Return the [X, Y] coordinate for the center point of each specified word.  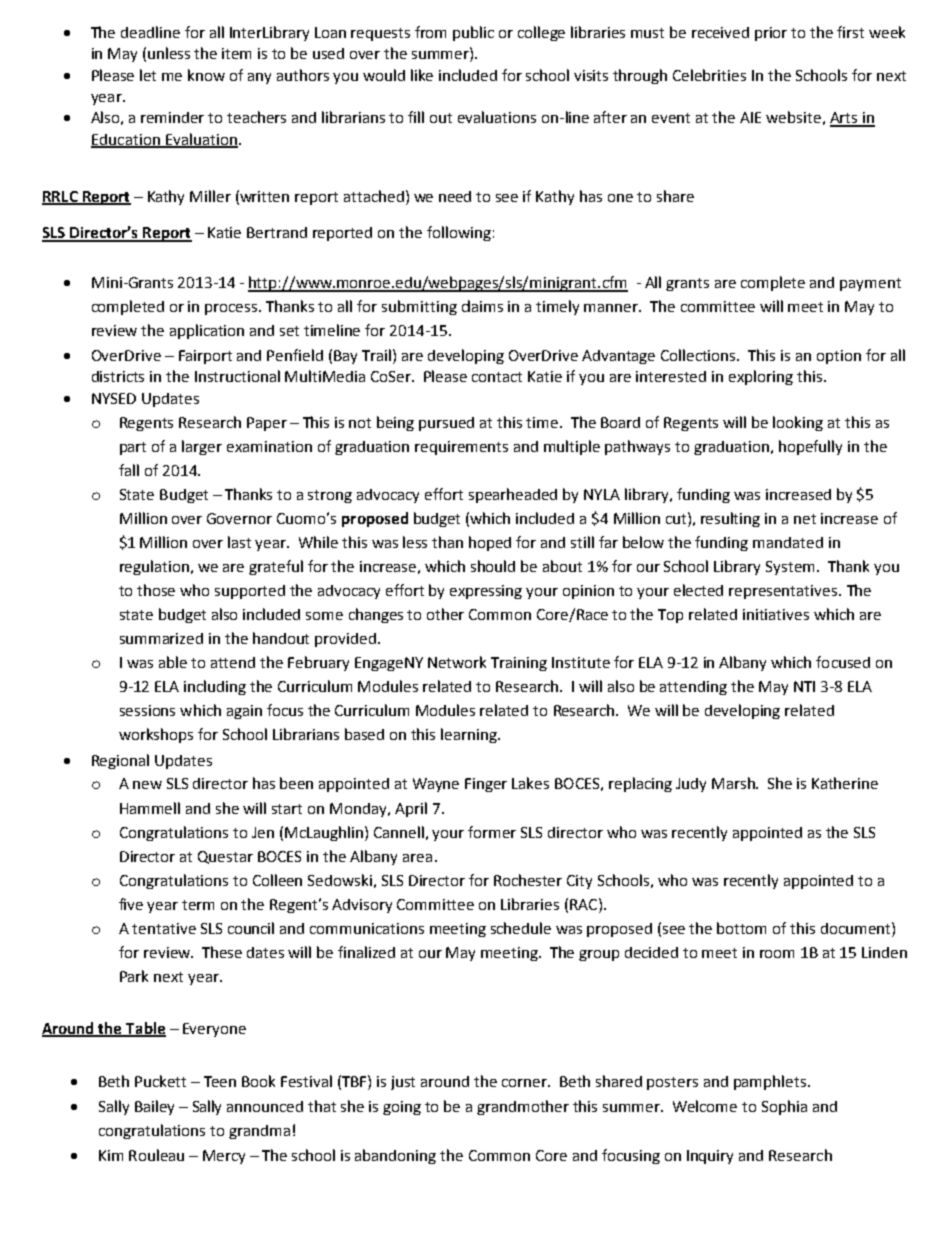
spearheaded [513, 495]
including [215, 687]
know [206, 75]
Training [519, 664]
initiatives [776, 614]
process [232, 309]
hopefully [810, 447]
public [473, 33]
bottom [741, 928]
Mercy [224, 1157]
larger [202, 447]
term [198, 905]
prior [771, 34]
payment [870, 284]
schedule [521, 928]
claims [482, 306]
